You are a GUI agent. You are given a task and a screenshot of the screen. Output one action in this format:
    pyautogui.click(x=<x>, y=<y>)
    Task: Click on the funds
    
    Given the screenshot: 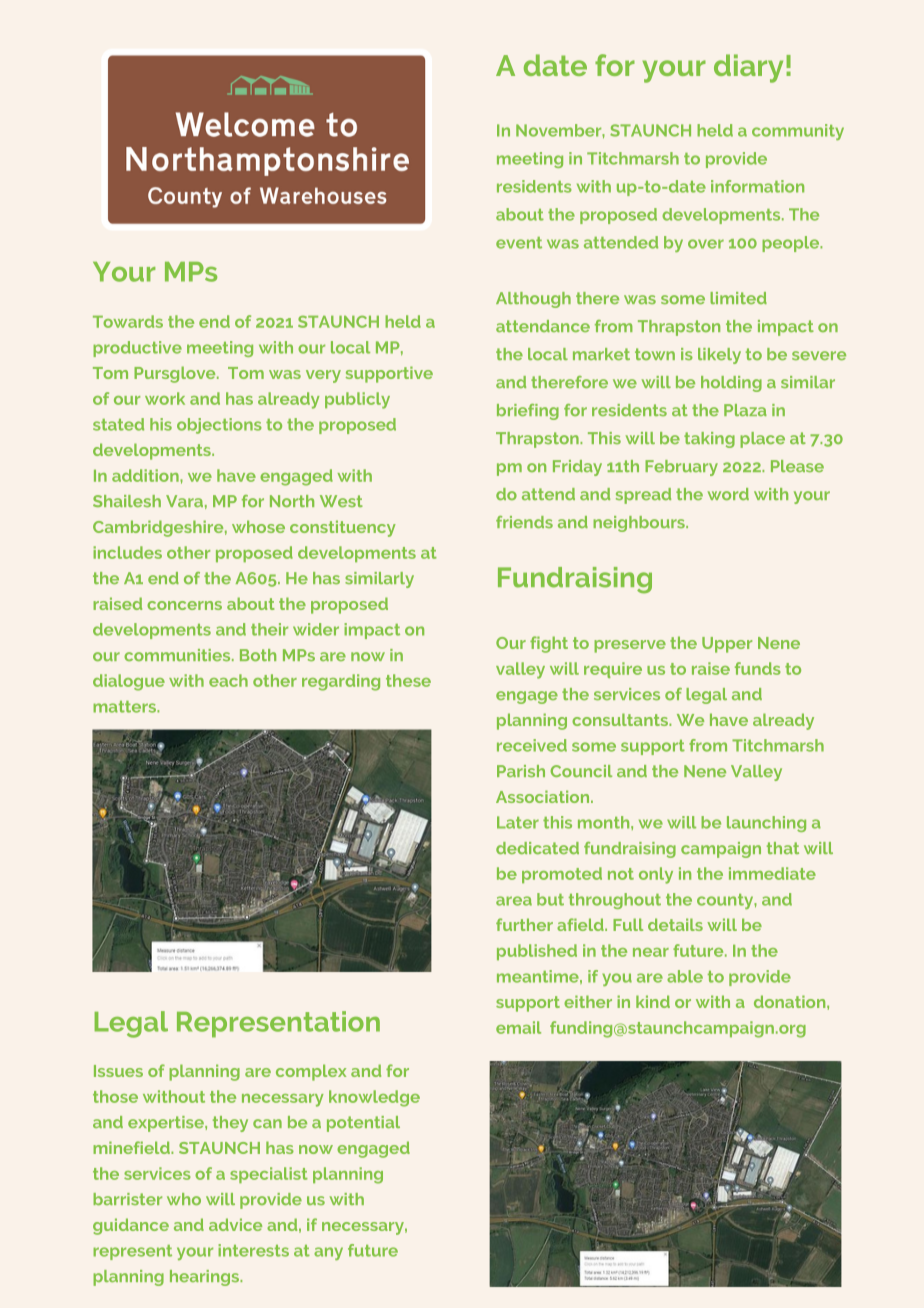 What is the action you would take?
    pyautogui.click(x=758, y=668)
